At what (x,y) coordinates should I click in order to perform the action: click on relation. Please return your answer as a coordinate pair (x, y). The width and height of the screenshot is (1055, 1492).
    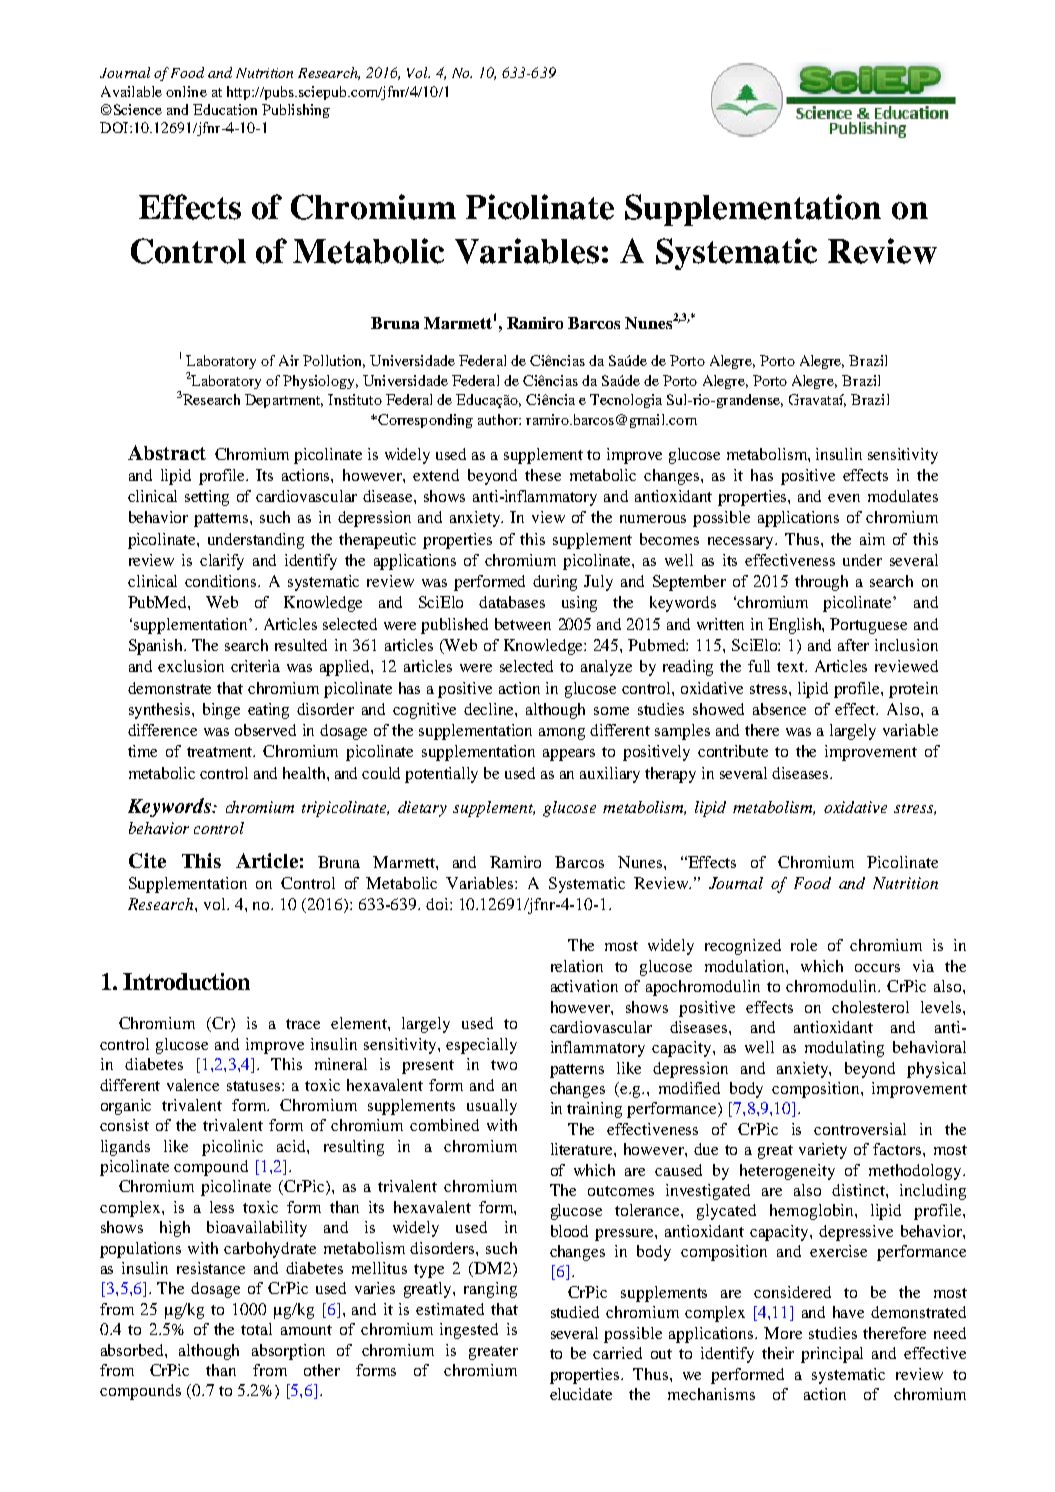
    Looking at the image, I should click on (577, 966).
